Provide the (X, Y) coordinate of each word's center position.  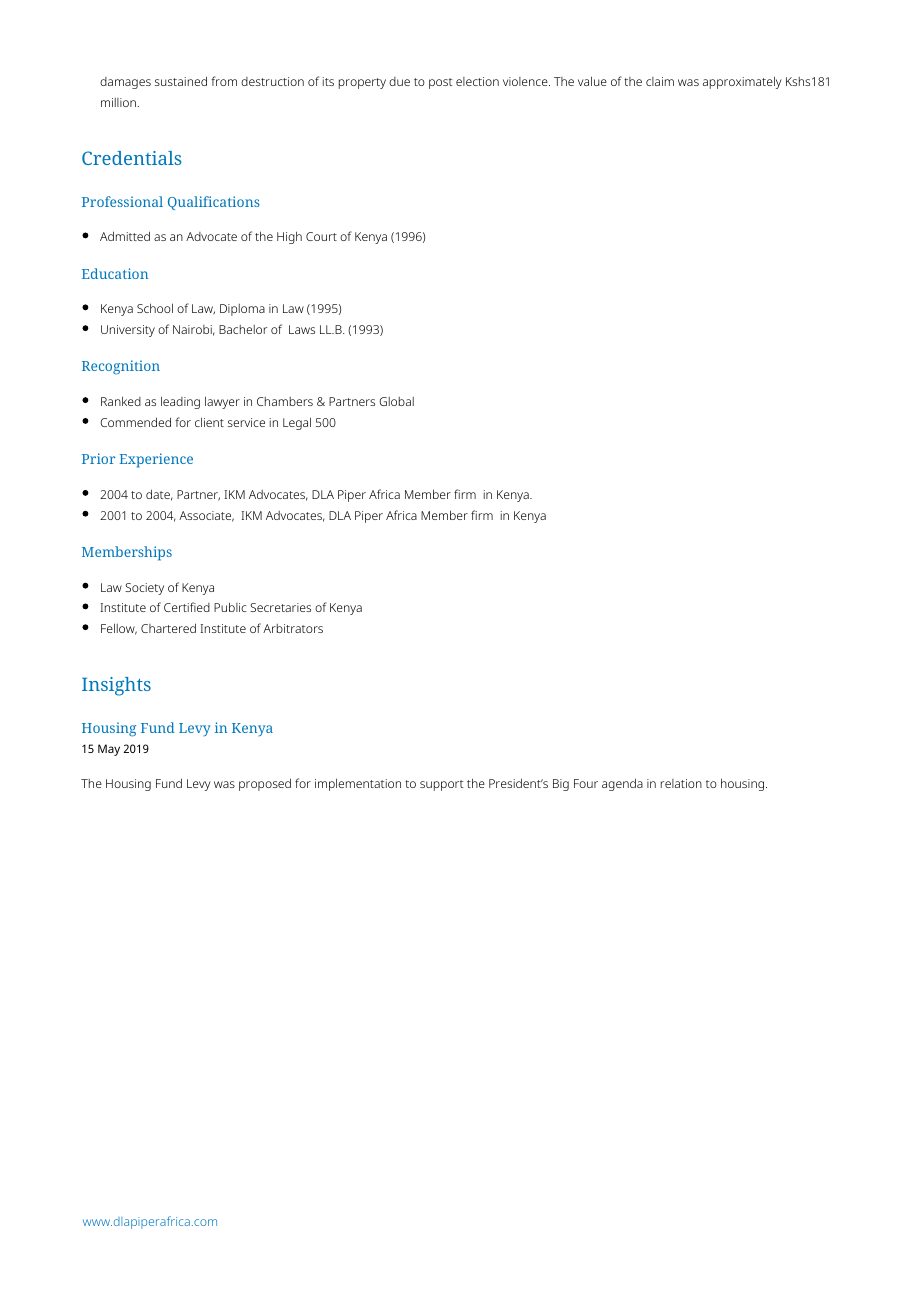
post (441, 83)
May (109, 750)
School (155, 308)
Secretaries (280, 607)
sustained (181, 81)
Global (396, 401)
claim (660, 81)
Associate (206, 516)
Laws (302, 329)
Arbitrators (293, 628)
